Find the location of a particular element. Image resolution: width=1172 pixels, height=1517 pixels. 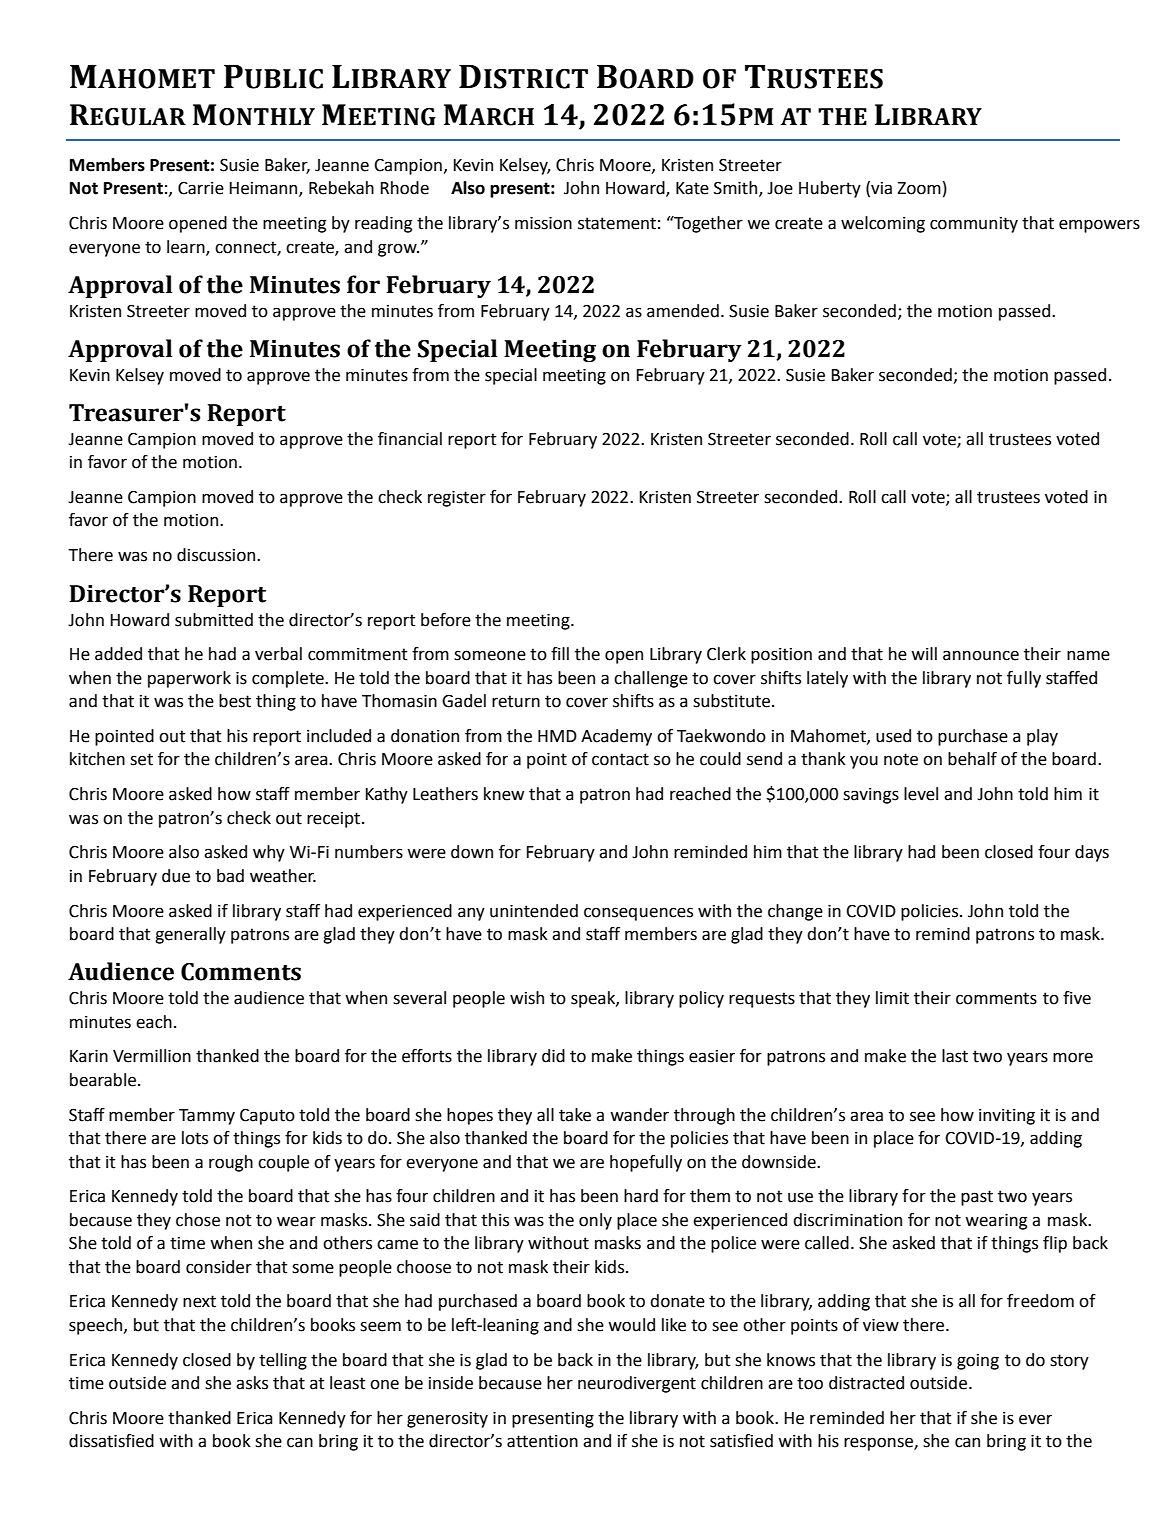

neurodivergent is located at coordinates (637, 1384).
